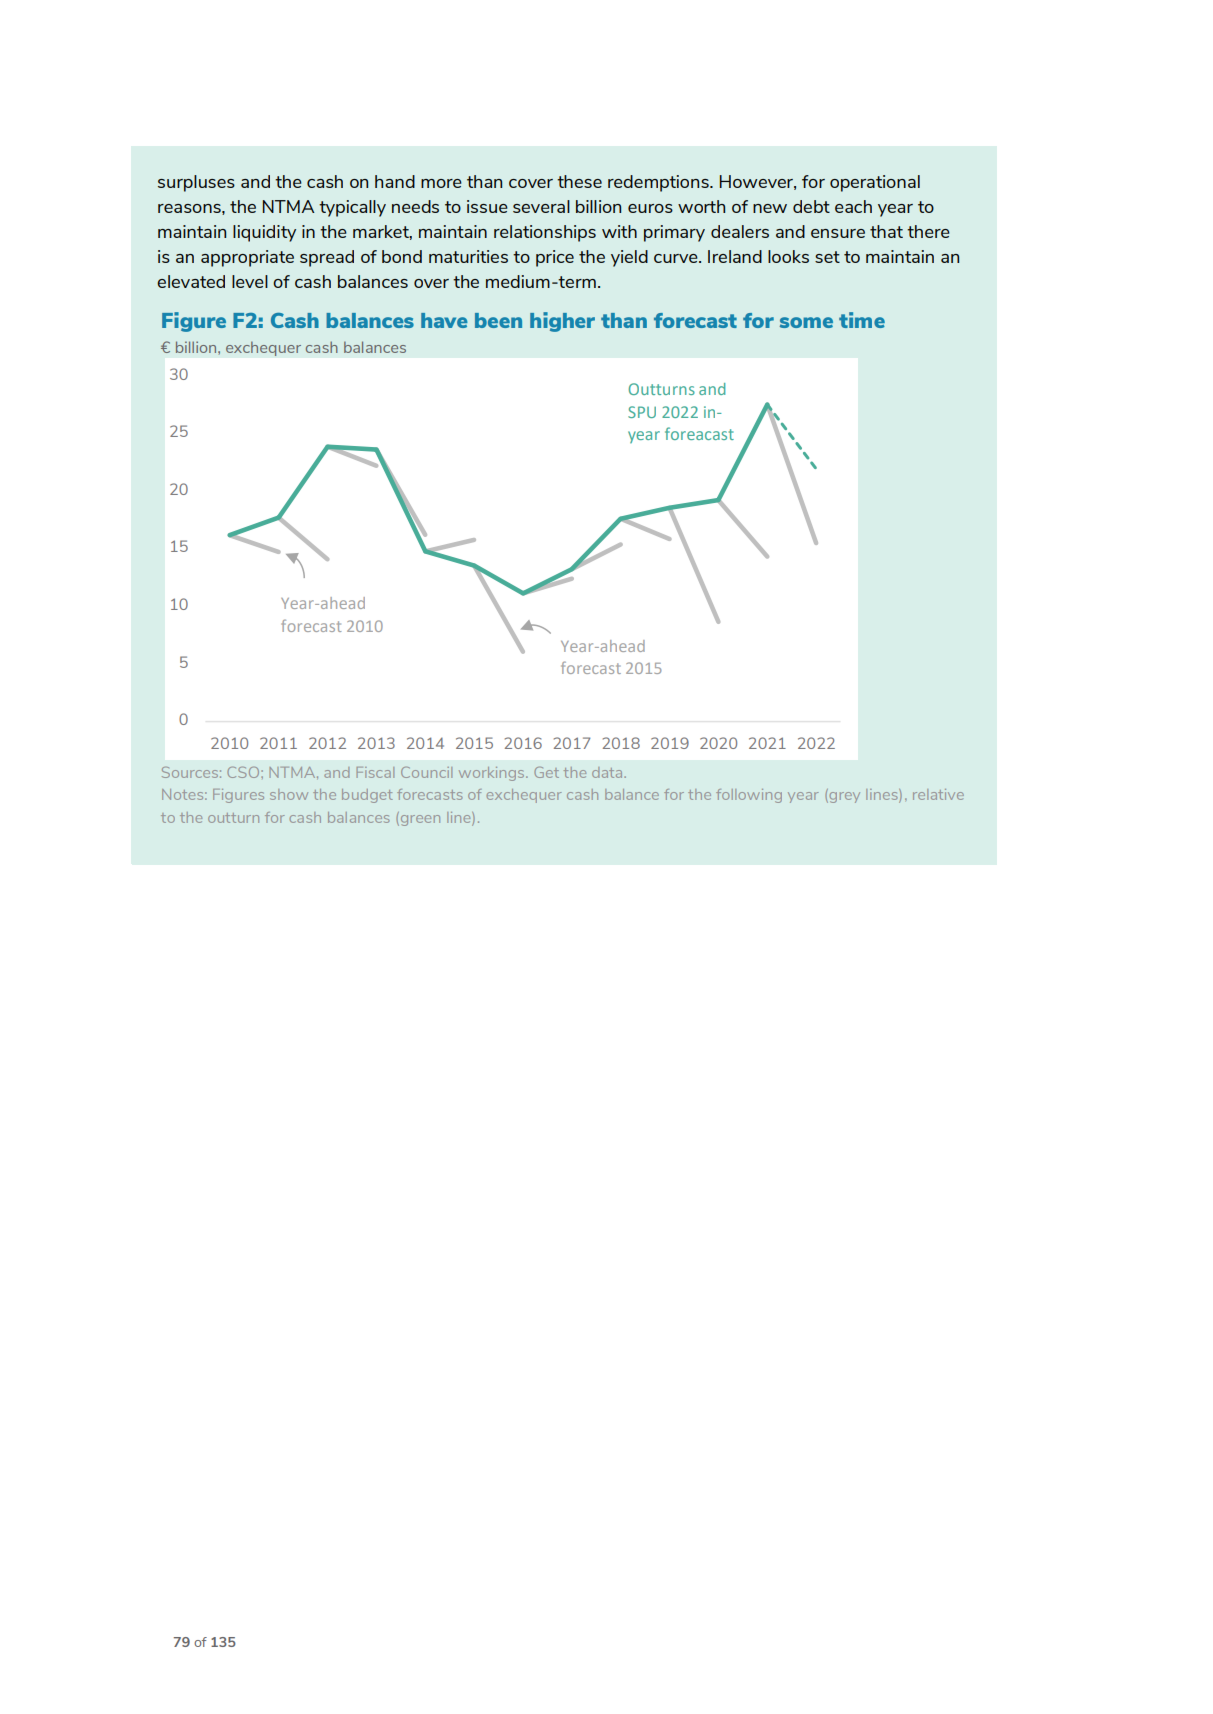  I want to click on data, so click(608, 772).
